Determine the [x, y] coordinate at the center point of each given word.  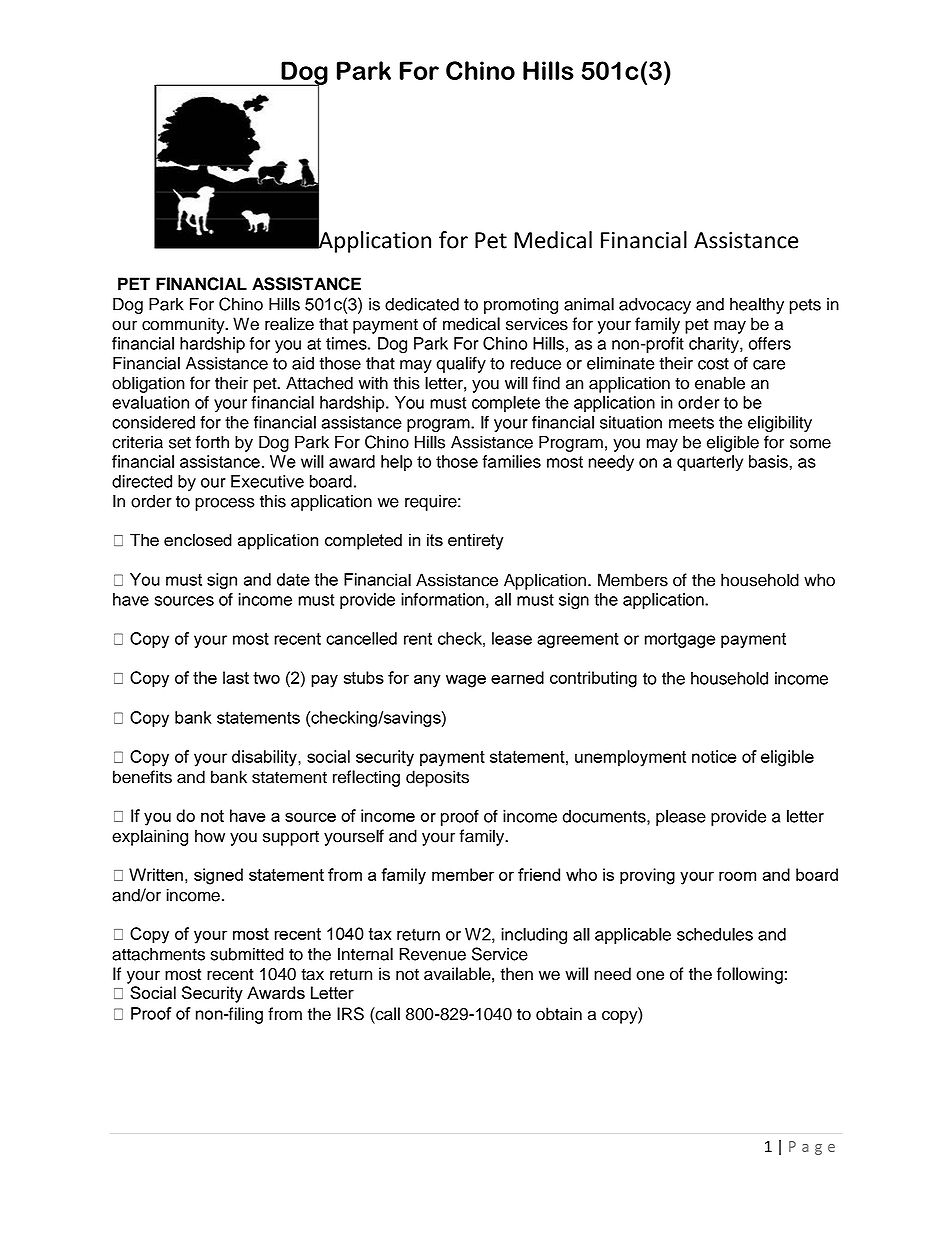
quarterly [710, 463]
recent [230, 974]
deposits [437, 778]
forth [212, 442]
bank [229, 777]
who [819, 580]
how [210, 836]
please [681, 817]
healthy [757, 305]
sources [184, 601]
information [442, 599]
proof [460, 817]
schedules [715, 934]
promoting [521, 306]
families [511, 461]
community [184, 325]
